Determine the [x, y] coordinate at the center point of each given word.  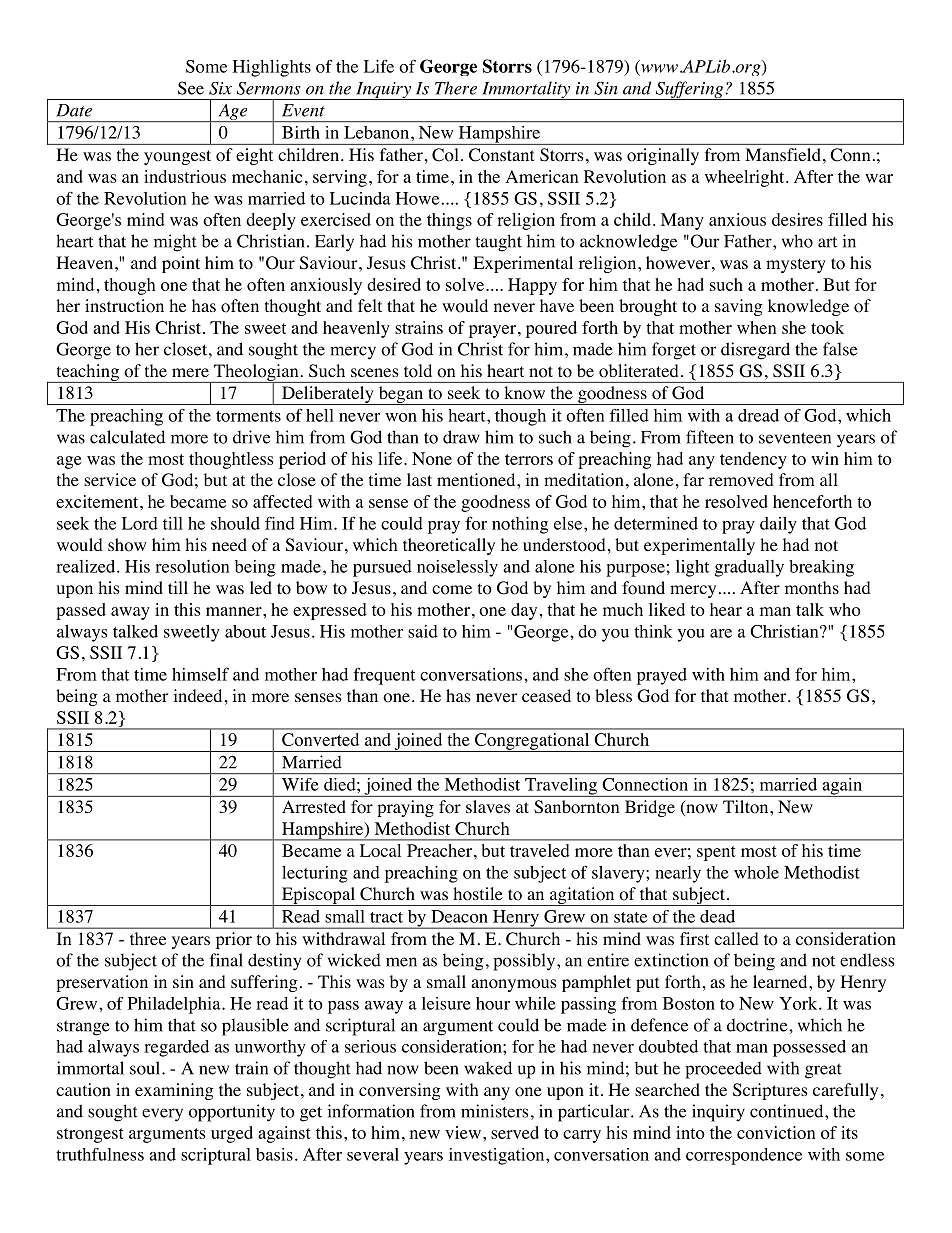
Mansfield [783, 154]
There [456, 88]
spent [716, 853]
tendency [753, 460]
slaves [488, 806]
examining [174, 1091]
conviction [776, 1132]
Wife [300, 784]
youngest [177, 157]
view [463, 1132]
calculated [127, 437]
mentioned [477, 480]
